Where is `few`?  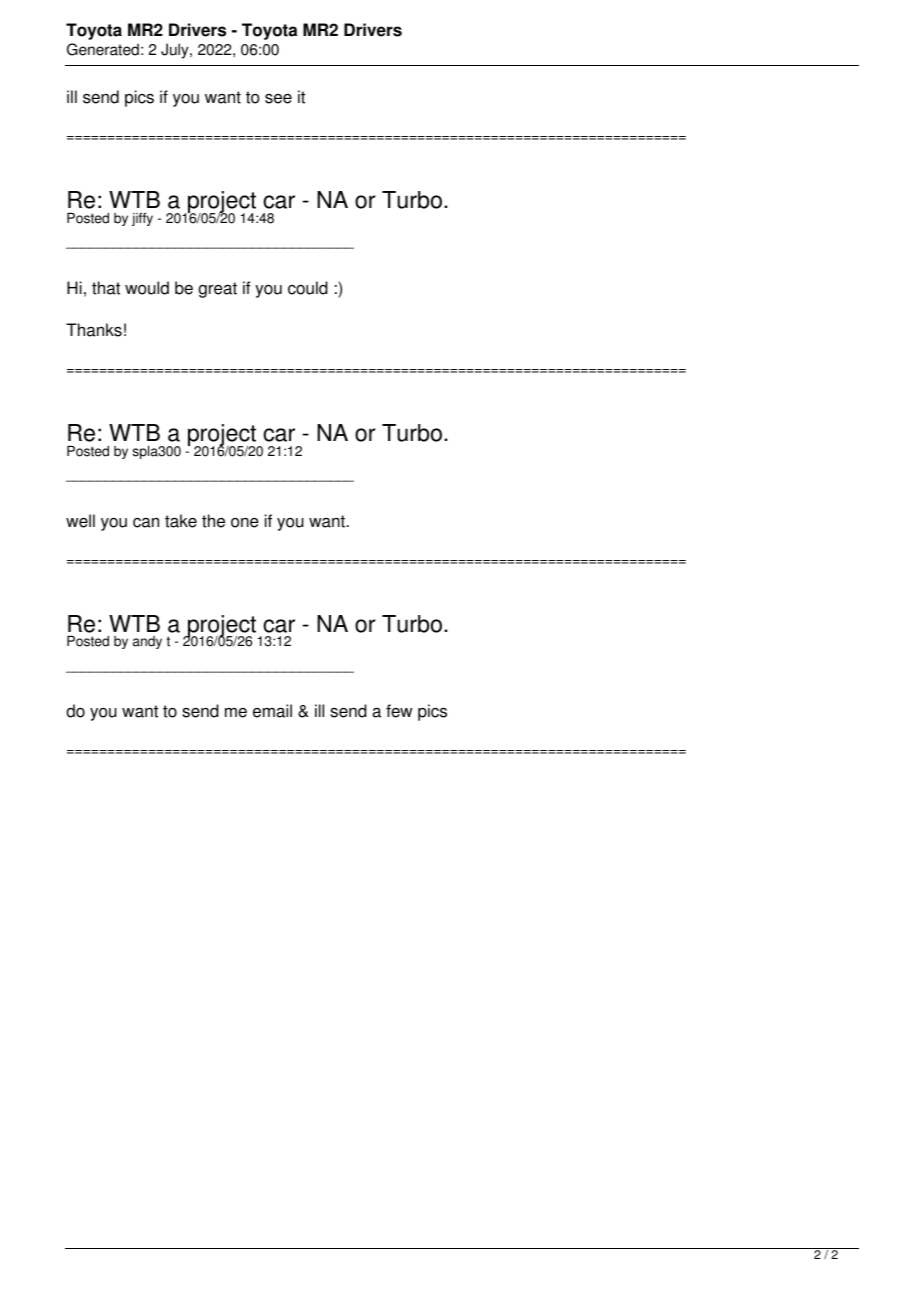
few is located at coordinates (399, 711).
